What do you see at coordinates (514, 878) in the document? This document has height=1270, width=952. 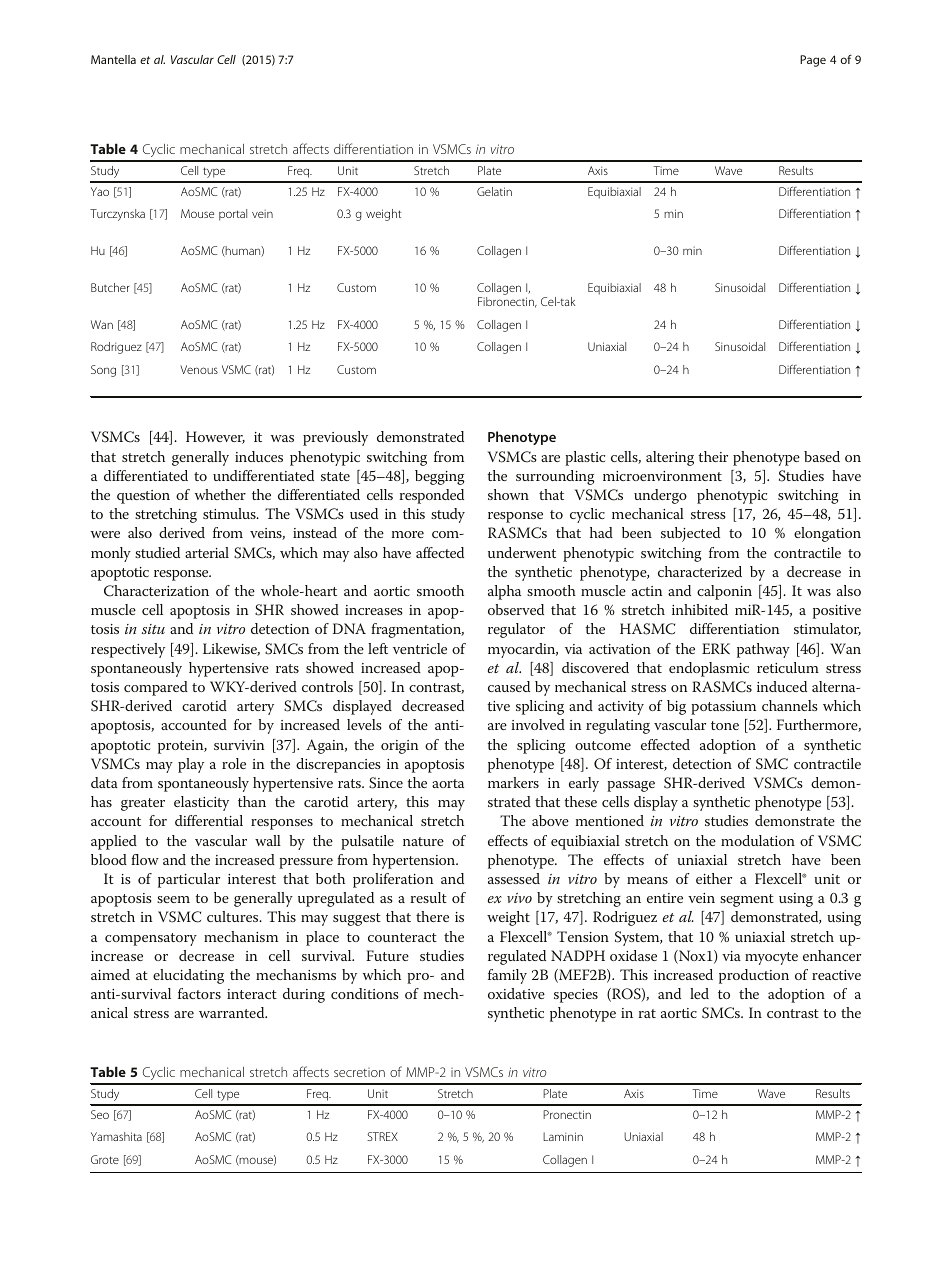 I see `assessed` at bounding box center [514, 878].
